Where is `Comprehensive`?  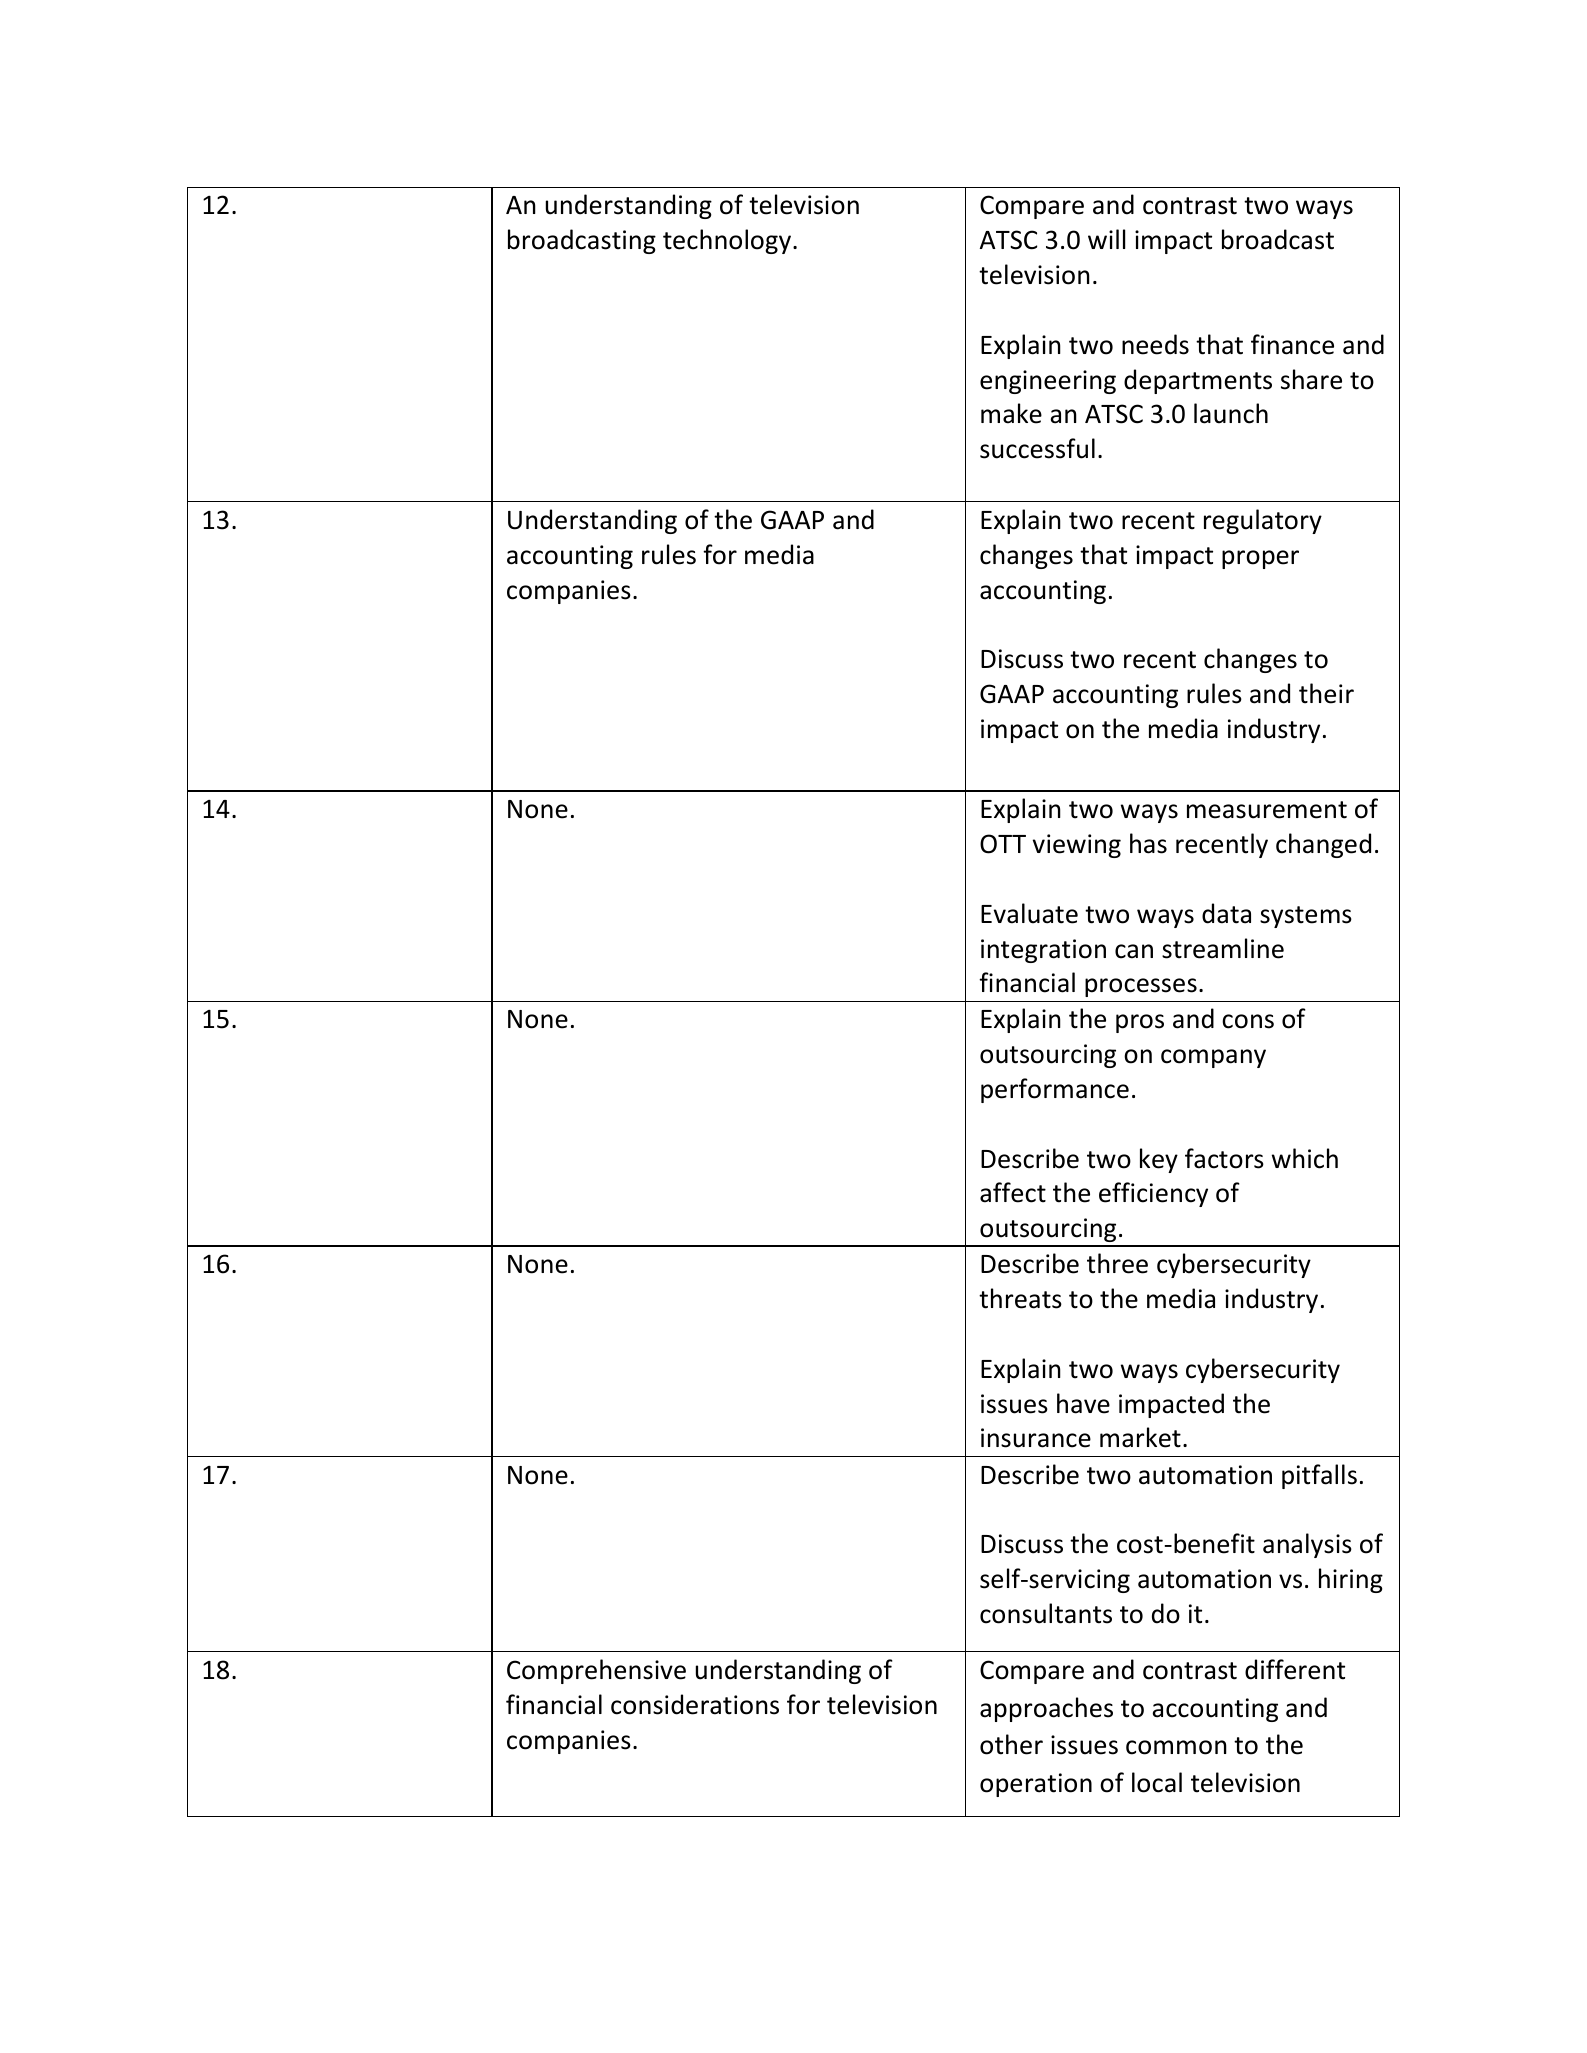
Comprehensive is located at coordinates (596, 1671).
